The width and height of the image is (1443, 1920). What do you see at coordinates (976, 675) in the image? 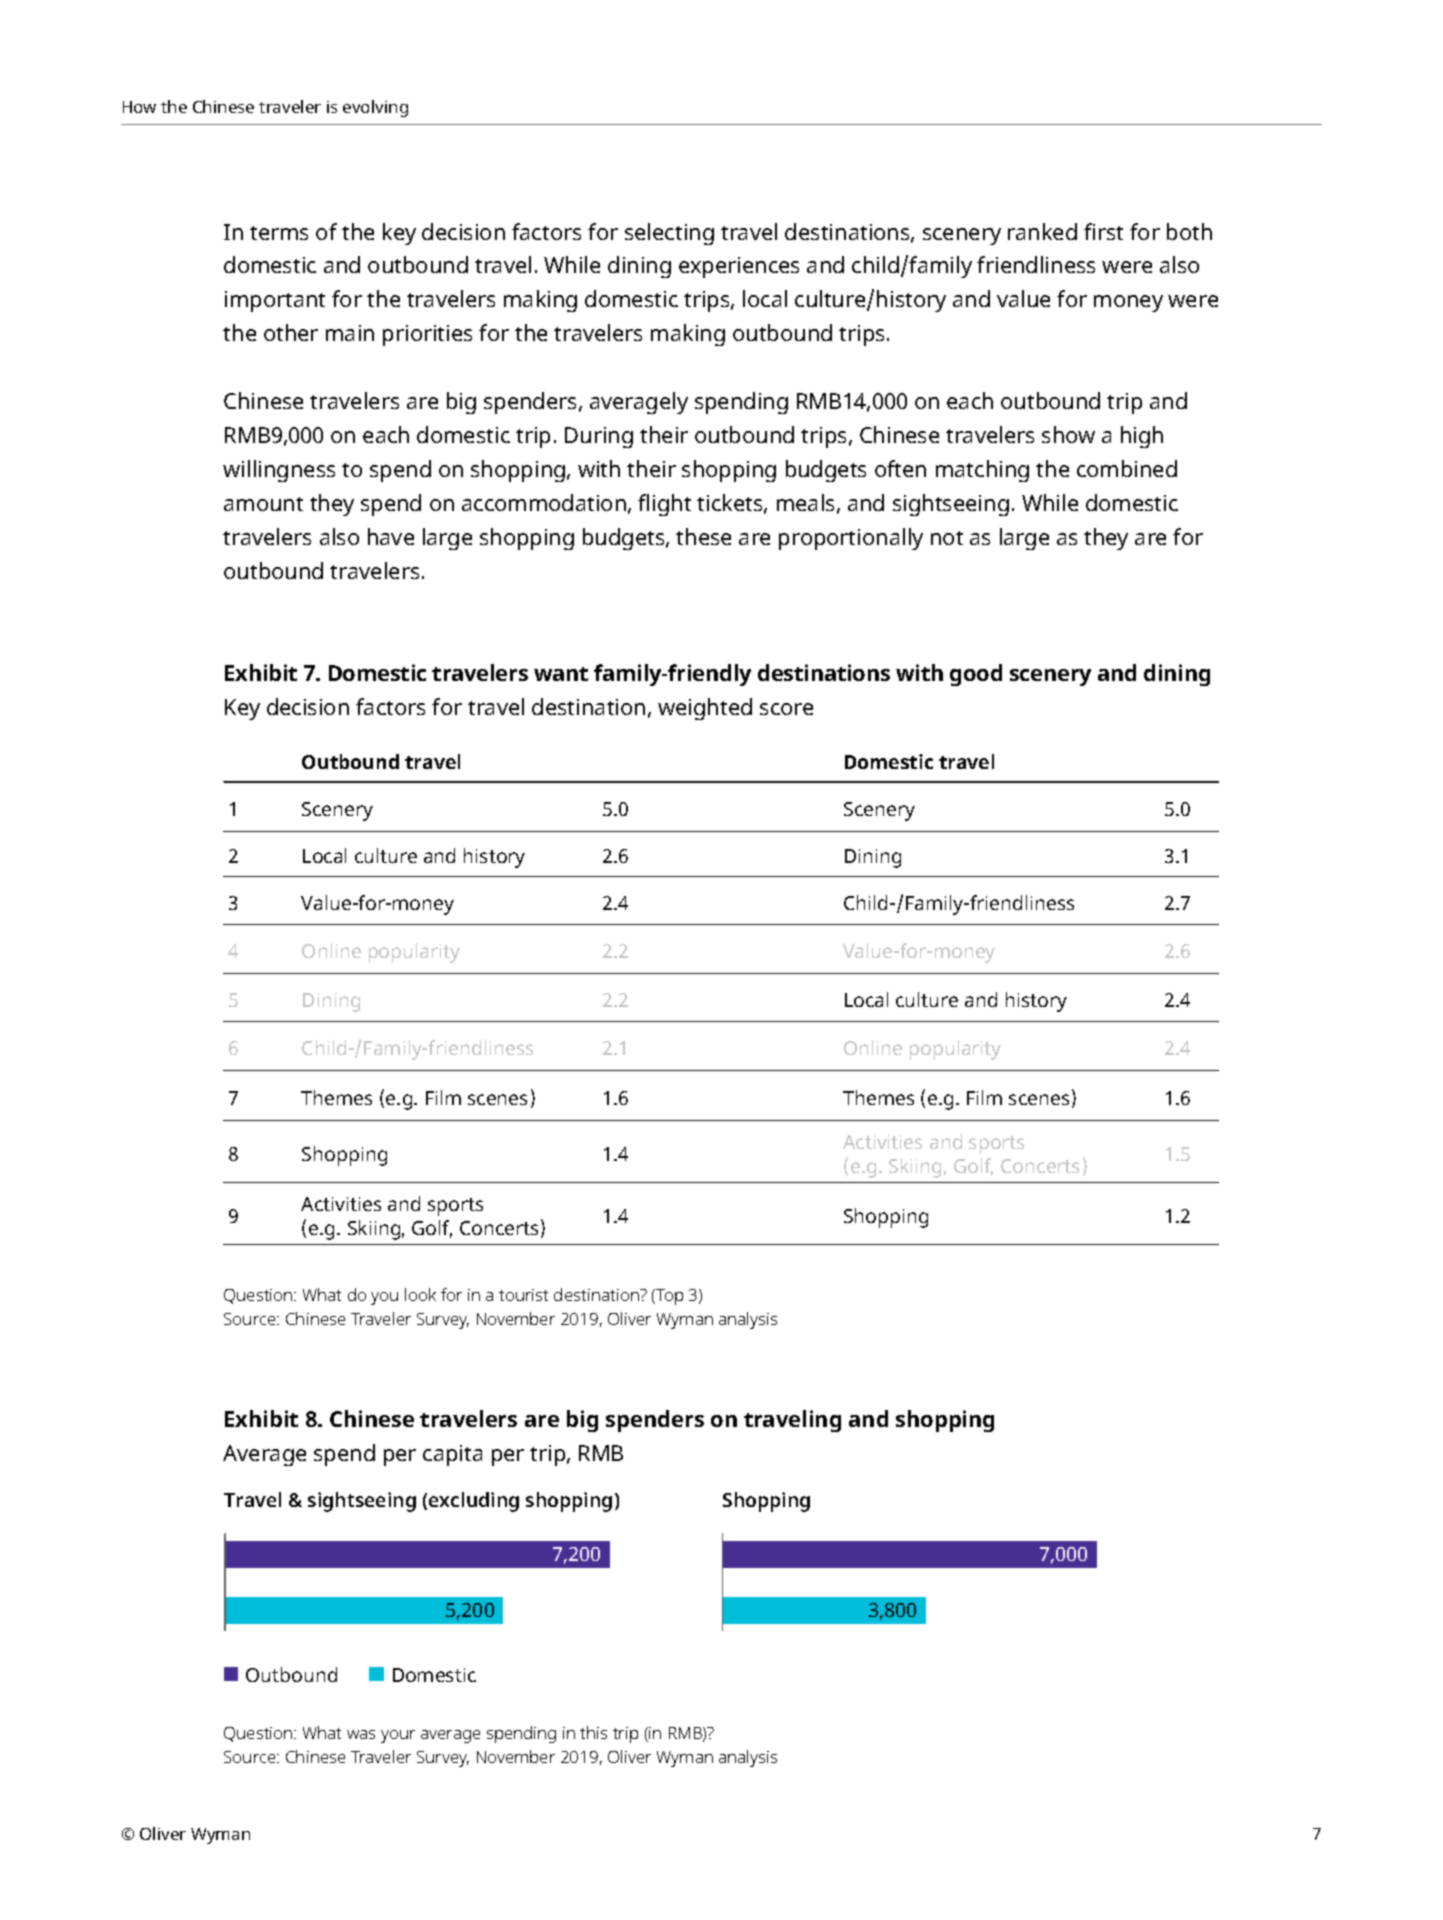
I see `good` at bounding box center [976, 675].
